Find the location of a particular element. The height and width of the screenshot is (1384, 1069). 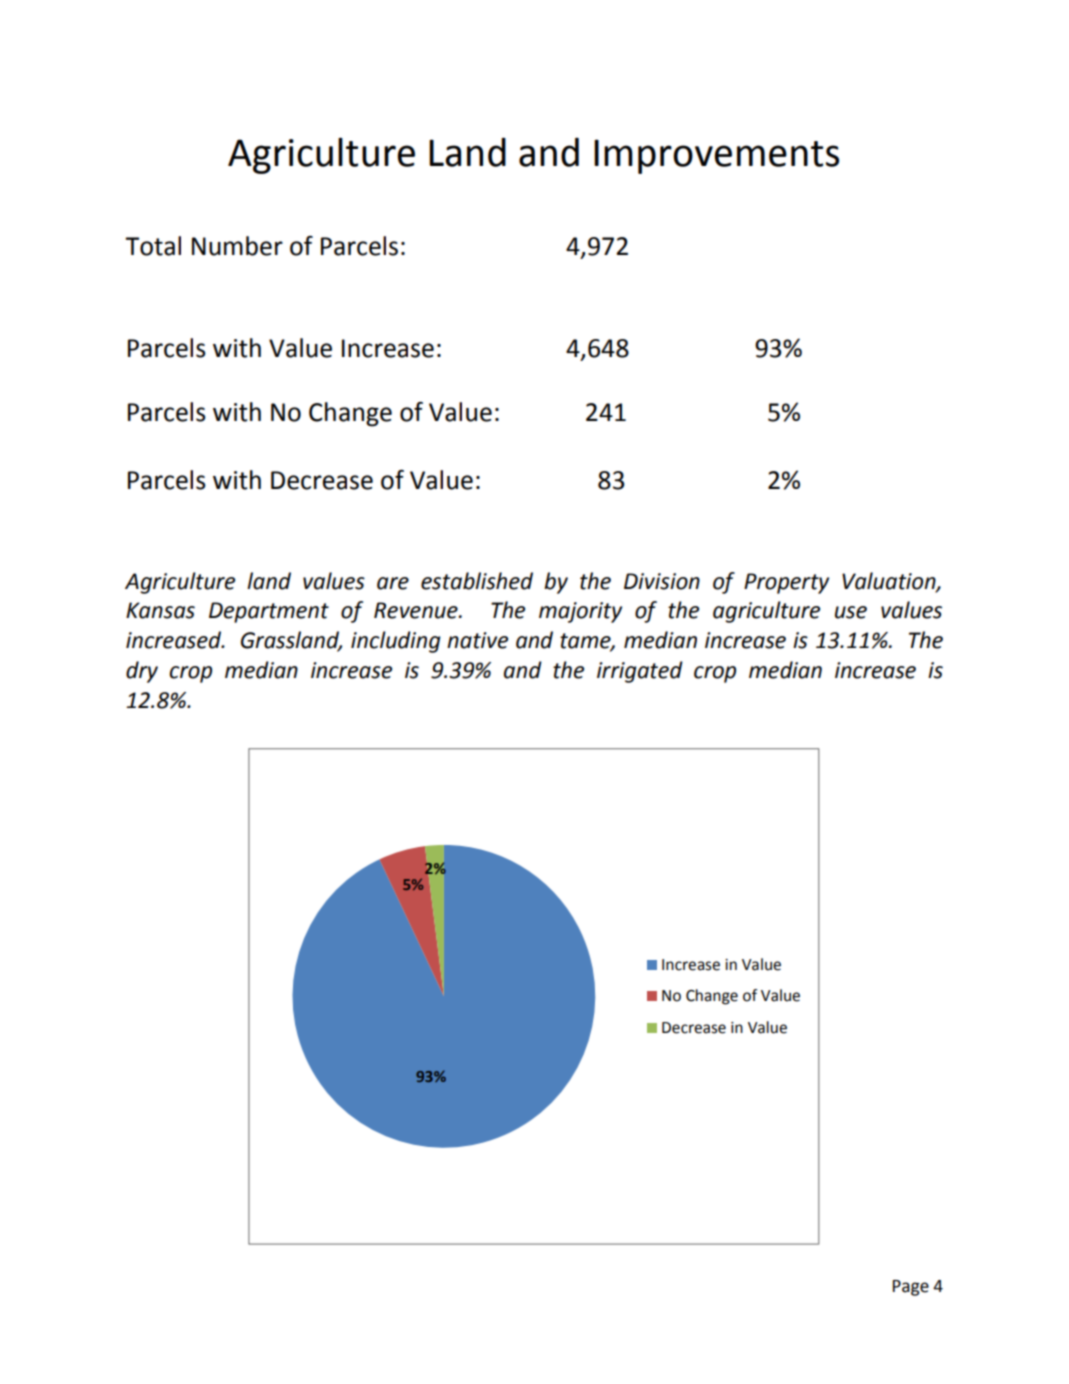

dry is located at coordinates (142, 672).
